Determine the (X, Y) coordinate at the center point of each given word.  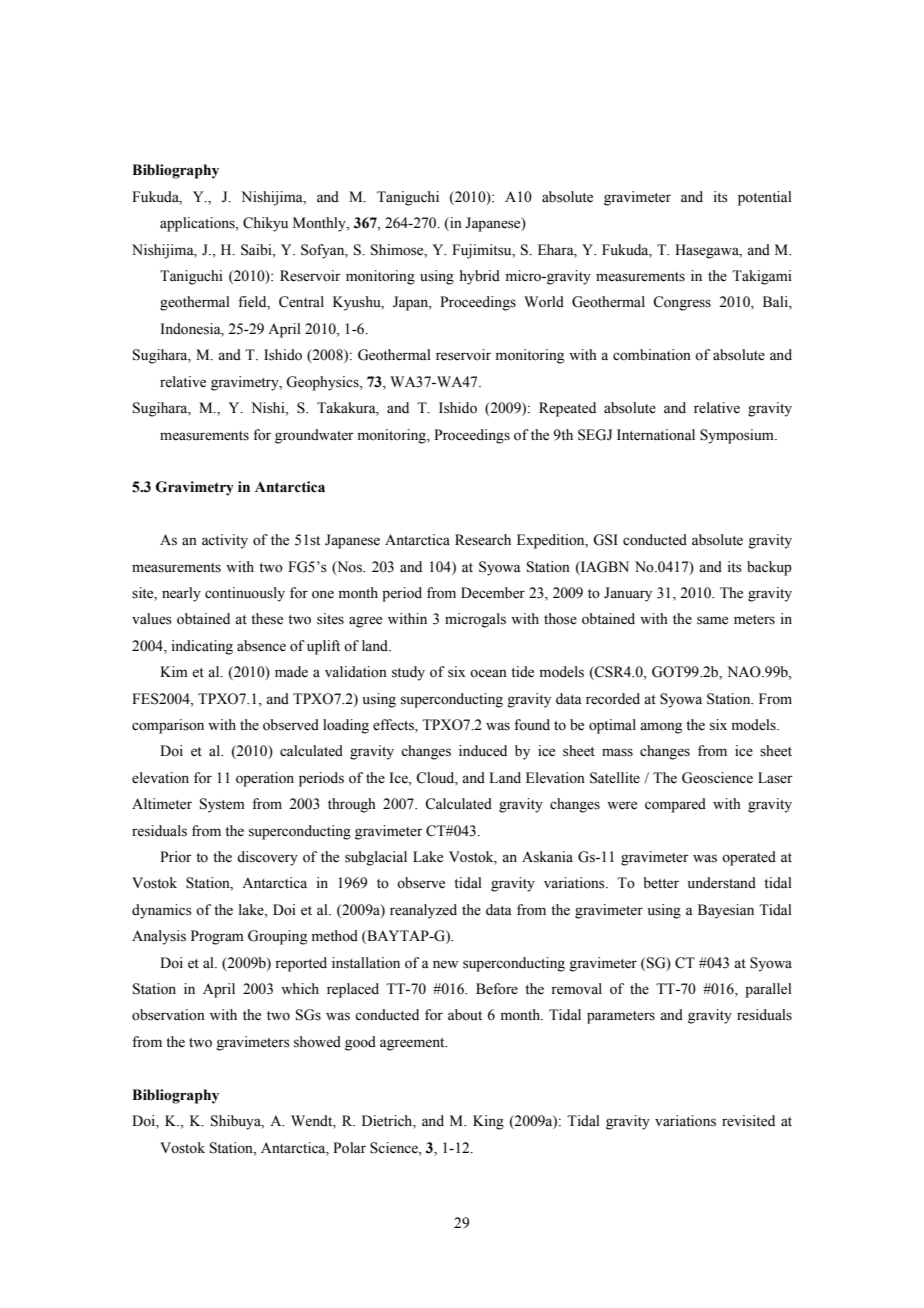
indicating (202, 647)
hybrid (480, 277)
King (488, 1122)
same (712, 620)
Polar (349, 1148)
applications (198, 224)
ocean (488, 673)
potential (765, 198)
